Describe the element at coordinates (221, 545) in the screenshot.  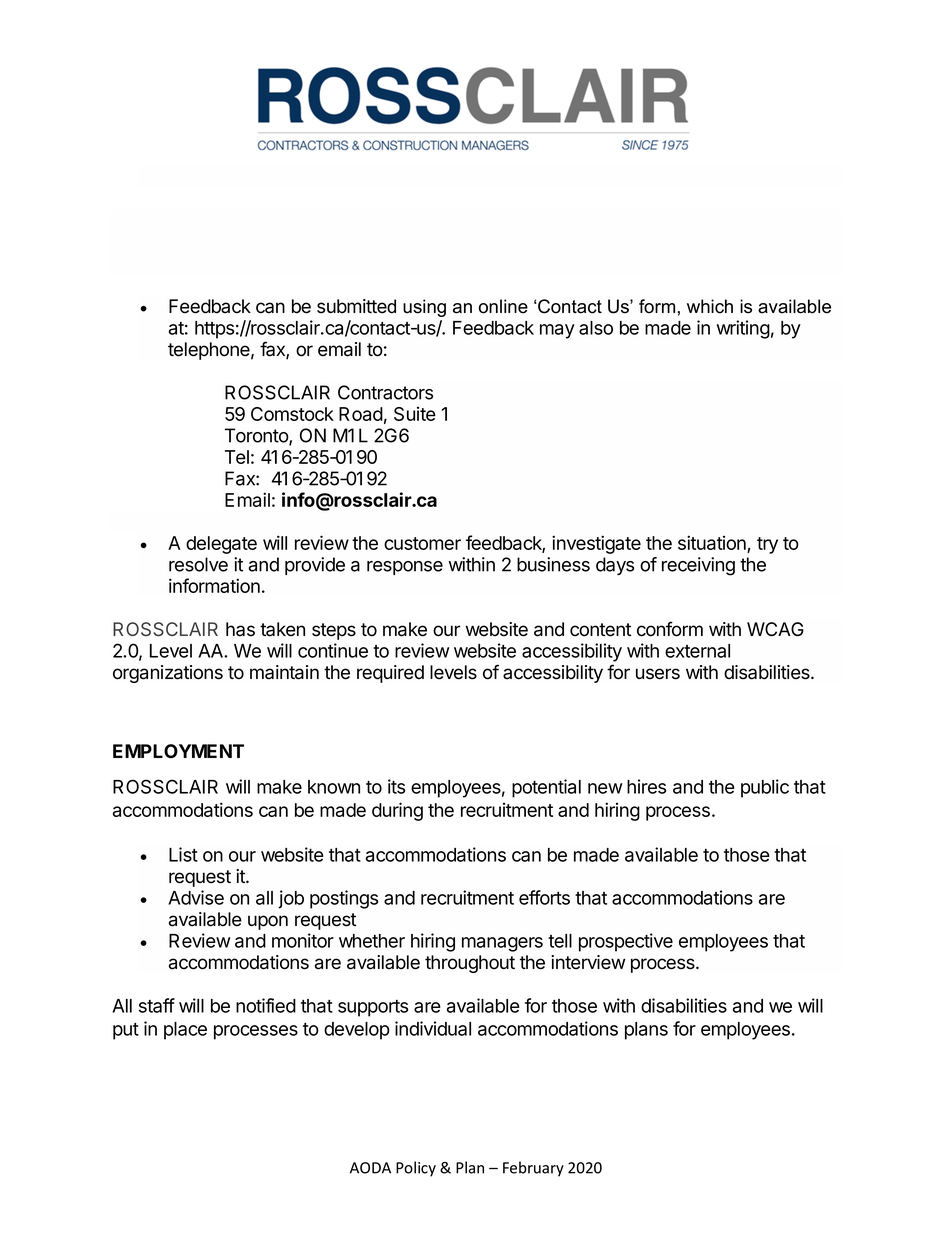
I see `delegate` at that location.
